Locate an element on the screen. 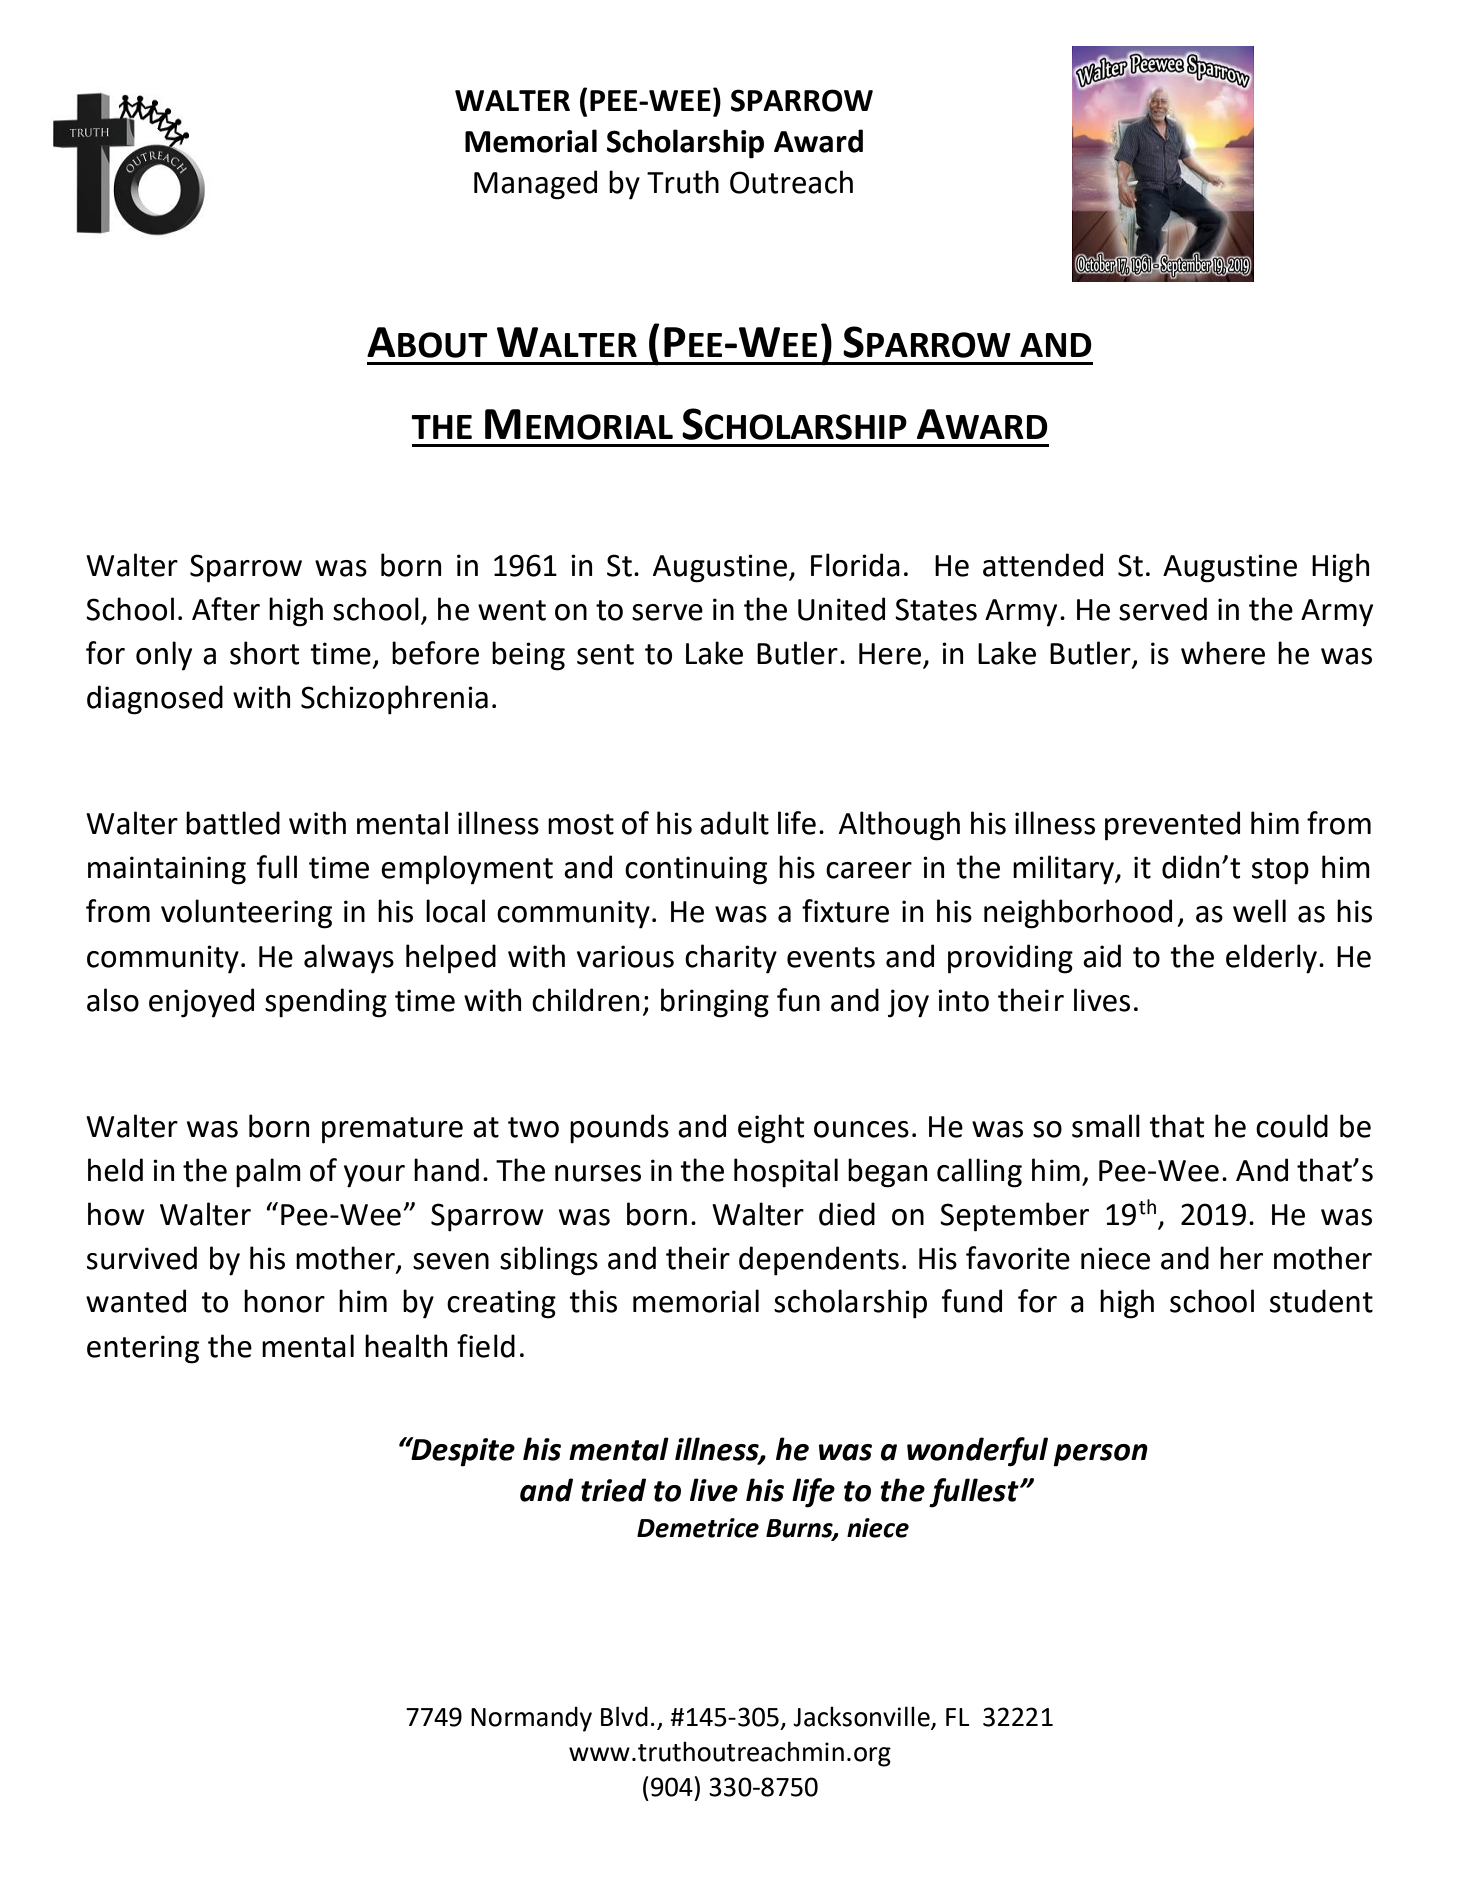 This screenshot has height=1889, width=1460. Florida is located at coordinates (855, 565).
